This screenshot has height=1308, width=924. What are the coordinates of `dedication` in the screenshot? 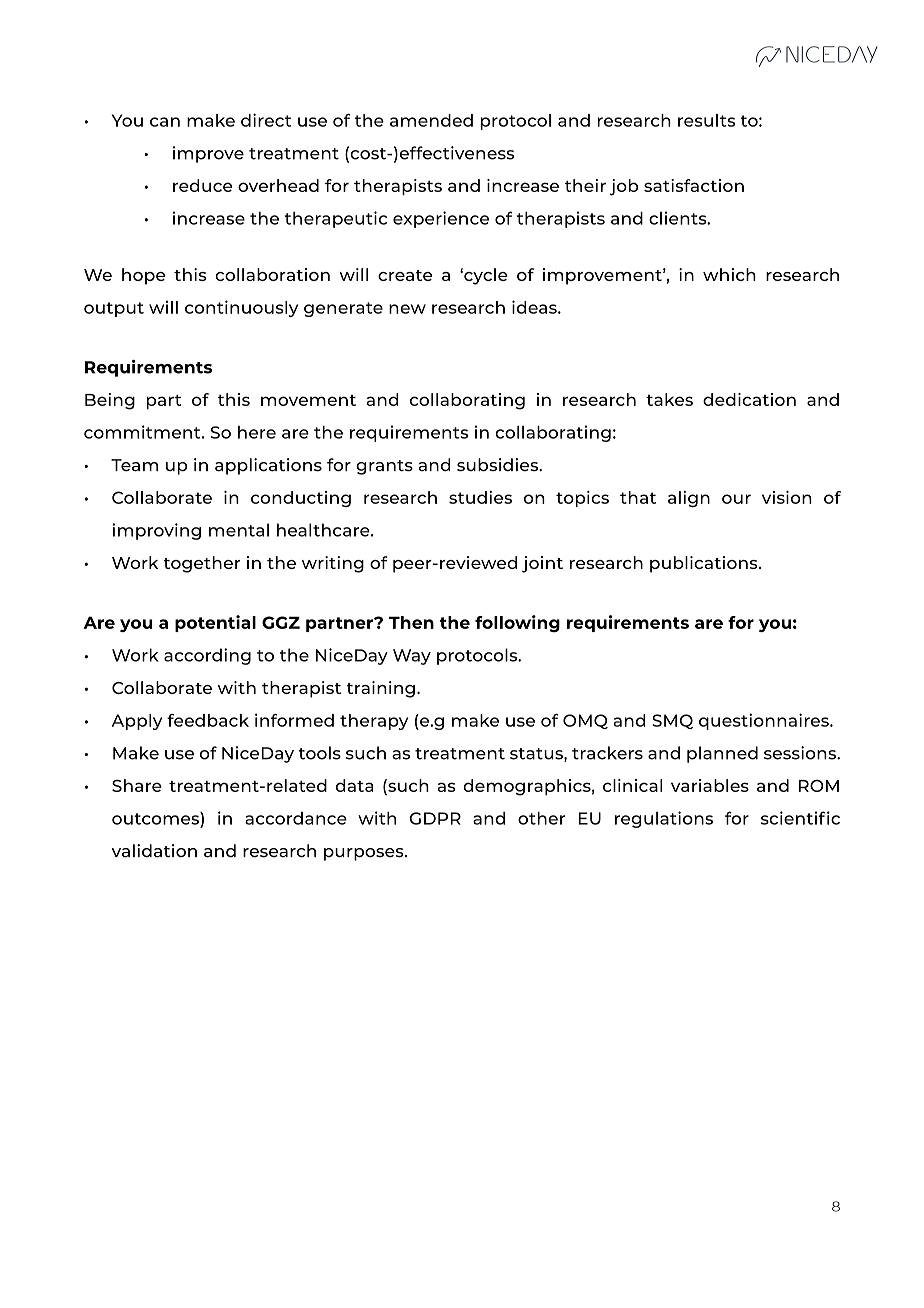 It's located at (749, 399).
